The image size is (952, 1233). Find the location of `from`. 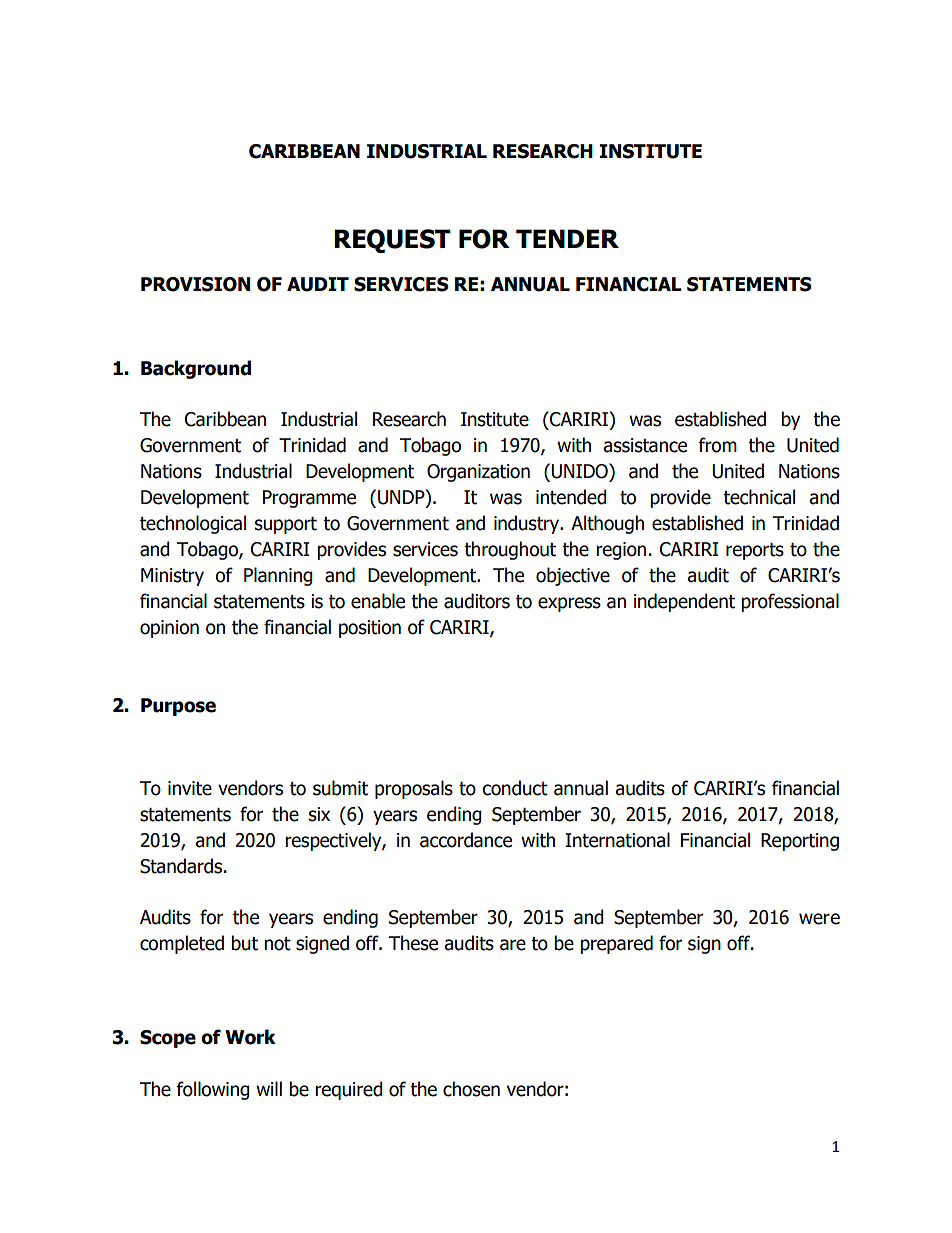

from is located at coordinates (718, 445).
